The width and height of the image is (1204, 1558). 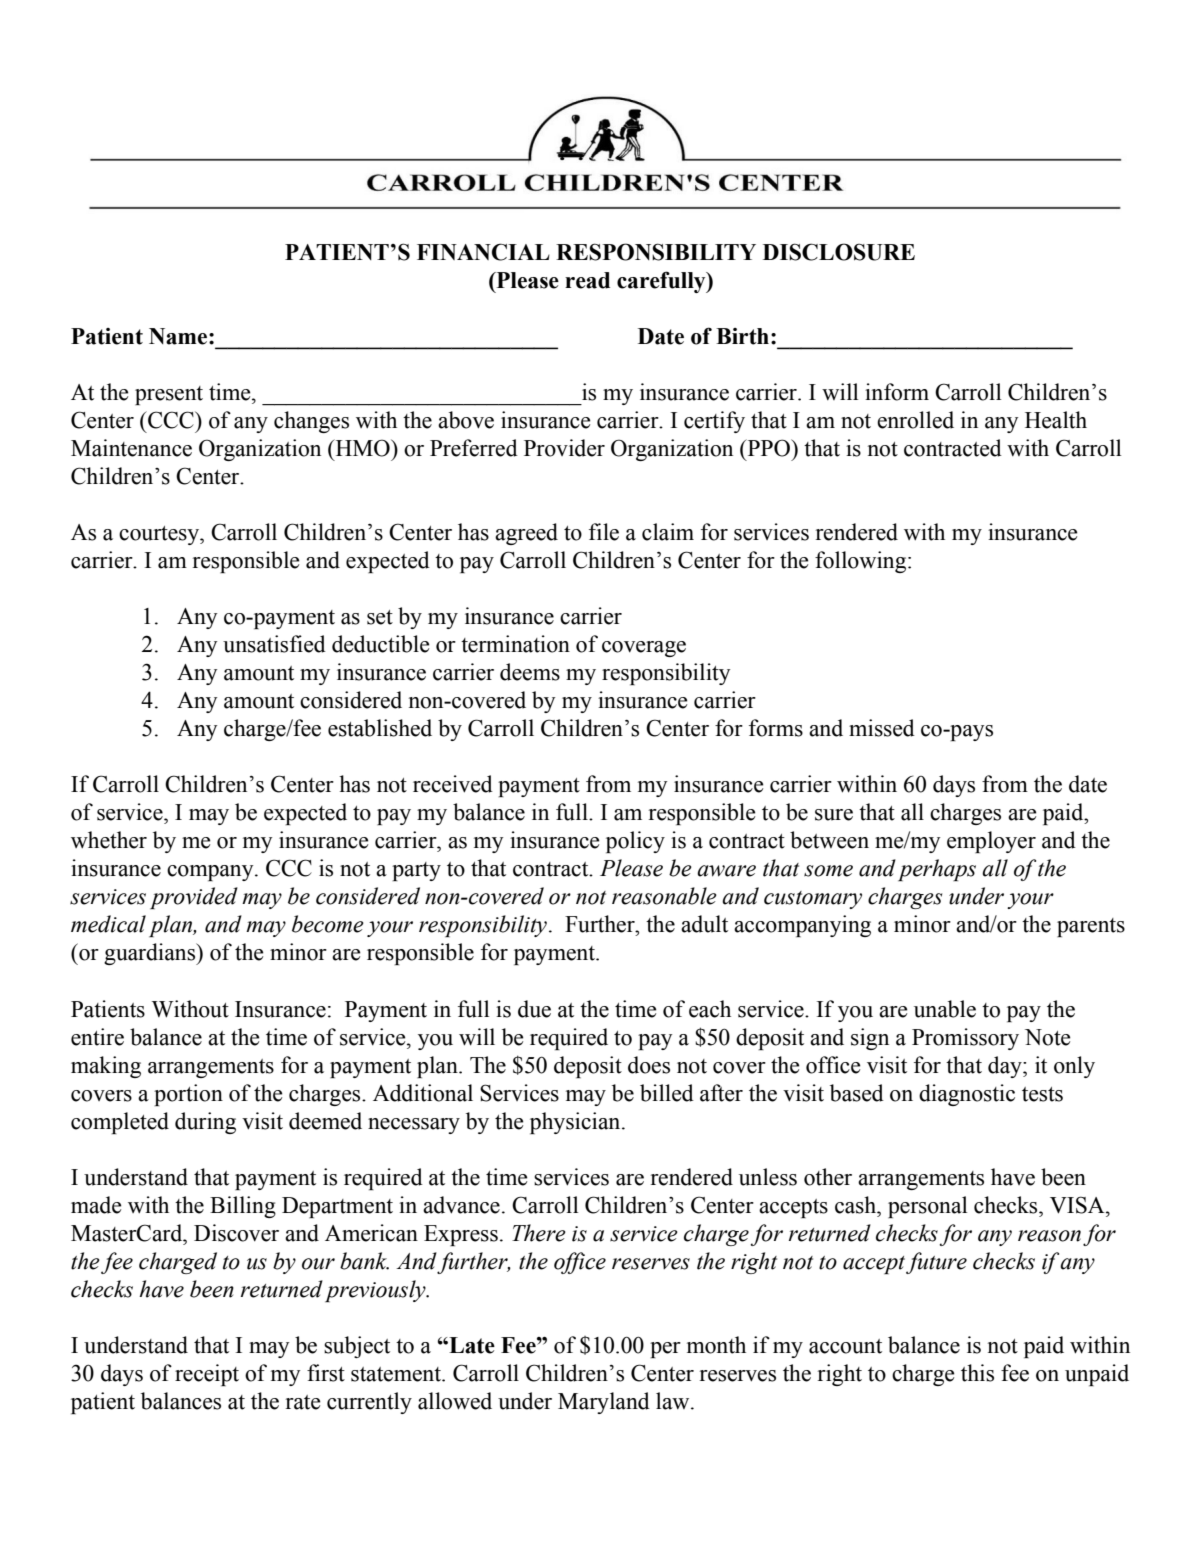 I want to click on receipt, so click(x=207, y=1375).
